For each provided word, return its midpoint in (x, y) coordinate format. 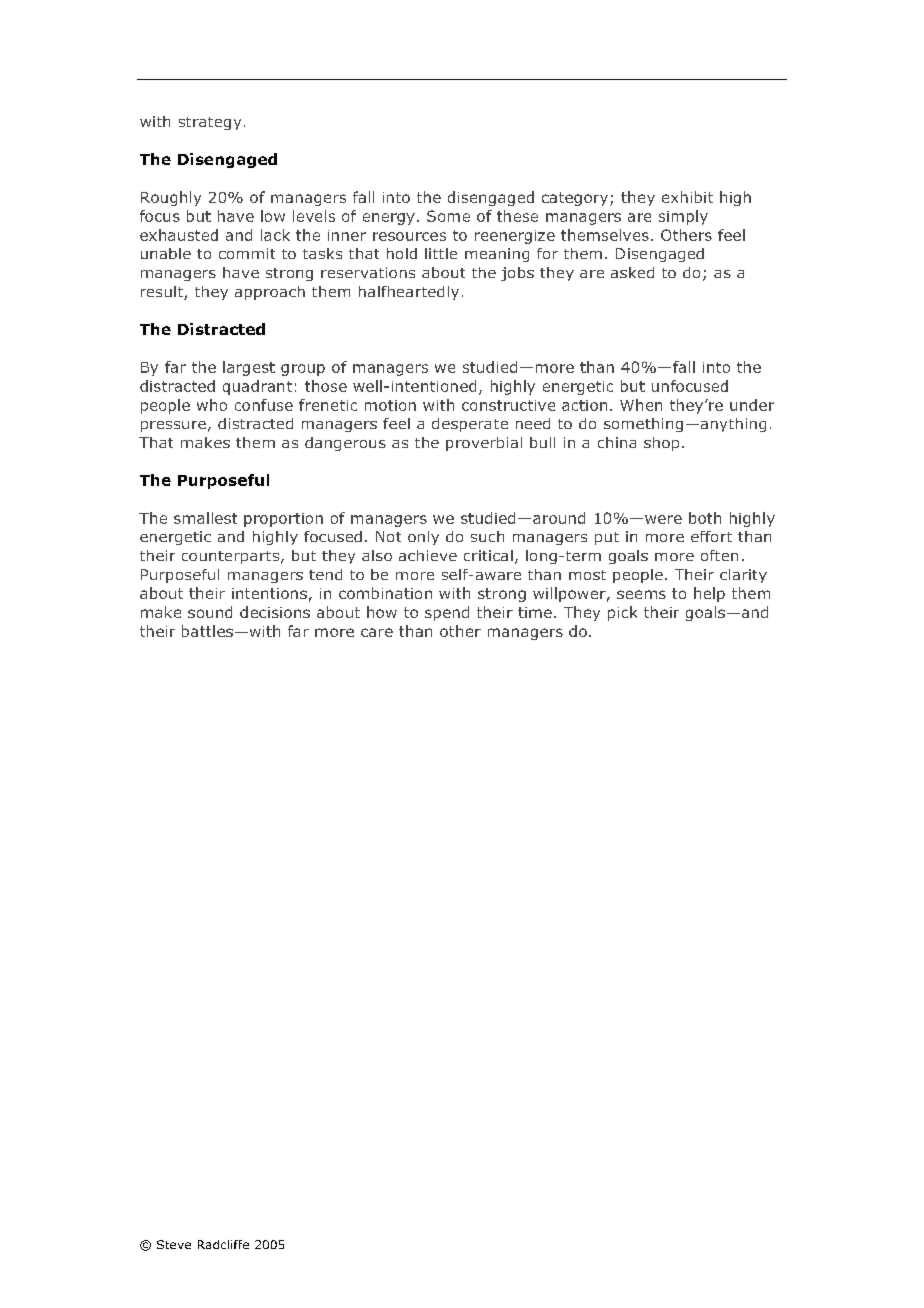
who (212, 405)
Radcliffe (223, 1244)
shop (661, 444)
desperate (470, 425)
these (517, 216)
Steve (174, 1244)
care (377, 632)
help (709, 594)
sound (210, 612)
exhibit (687, 197)
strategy (210, 123)
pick (622, 613)
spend (447, 613)
